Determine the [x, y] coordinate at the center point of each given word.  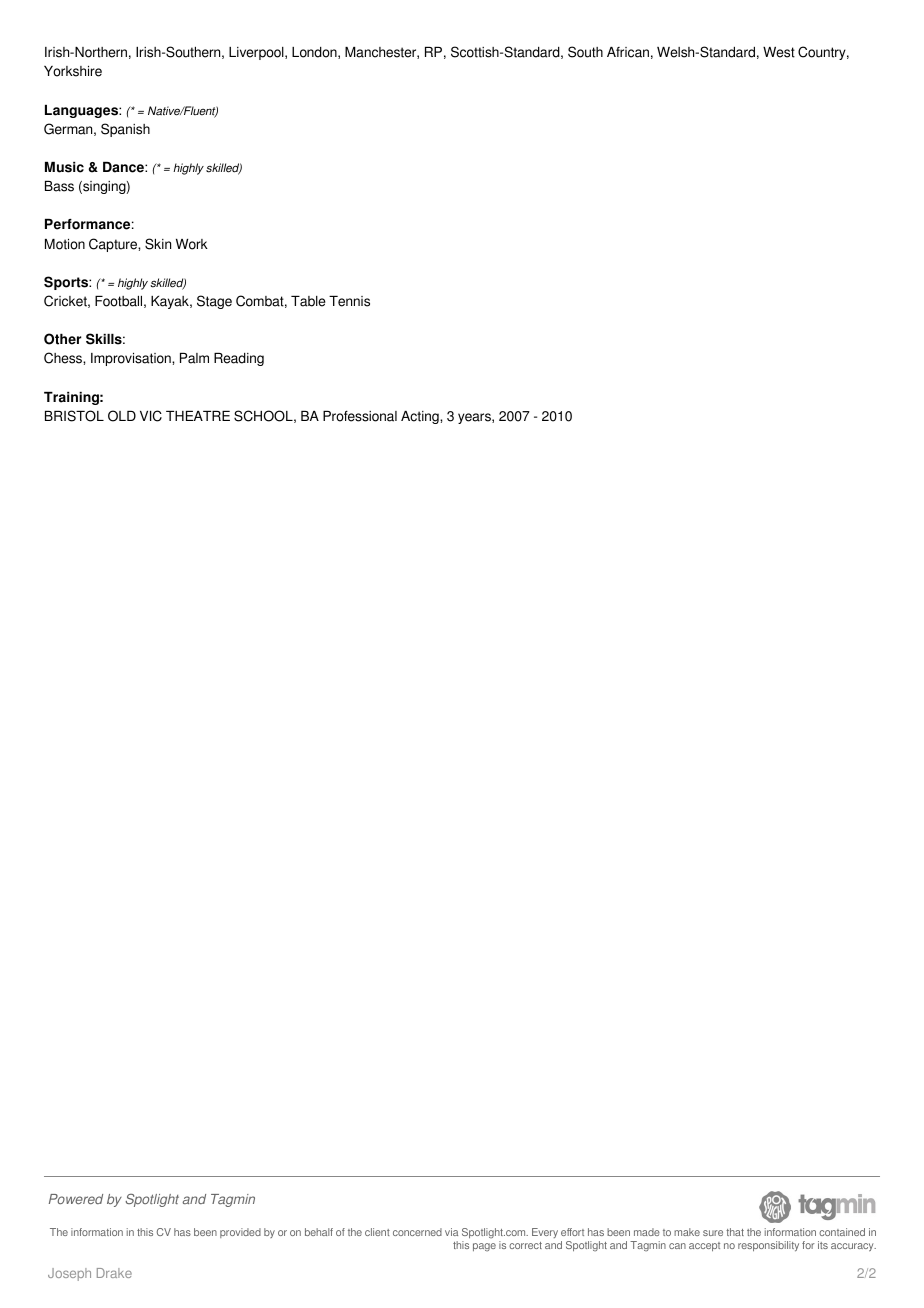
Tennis [349, 301]
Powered [76, 1199]
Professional [360, 416]
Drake [114, 1273]
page [484, 1247]
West [779, 52]
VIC [151, 416]
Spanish [125, 130]
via [451, 1232]
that [735, 1232]
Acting [421, 417]
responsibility [768, 1246]
